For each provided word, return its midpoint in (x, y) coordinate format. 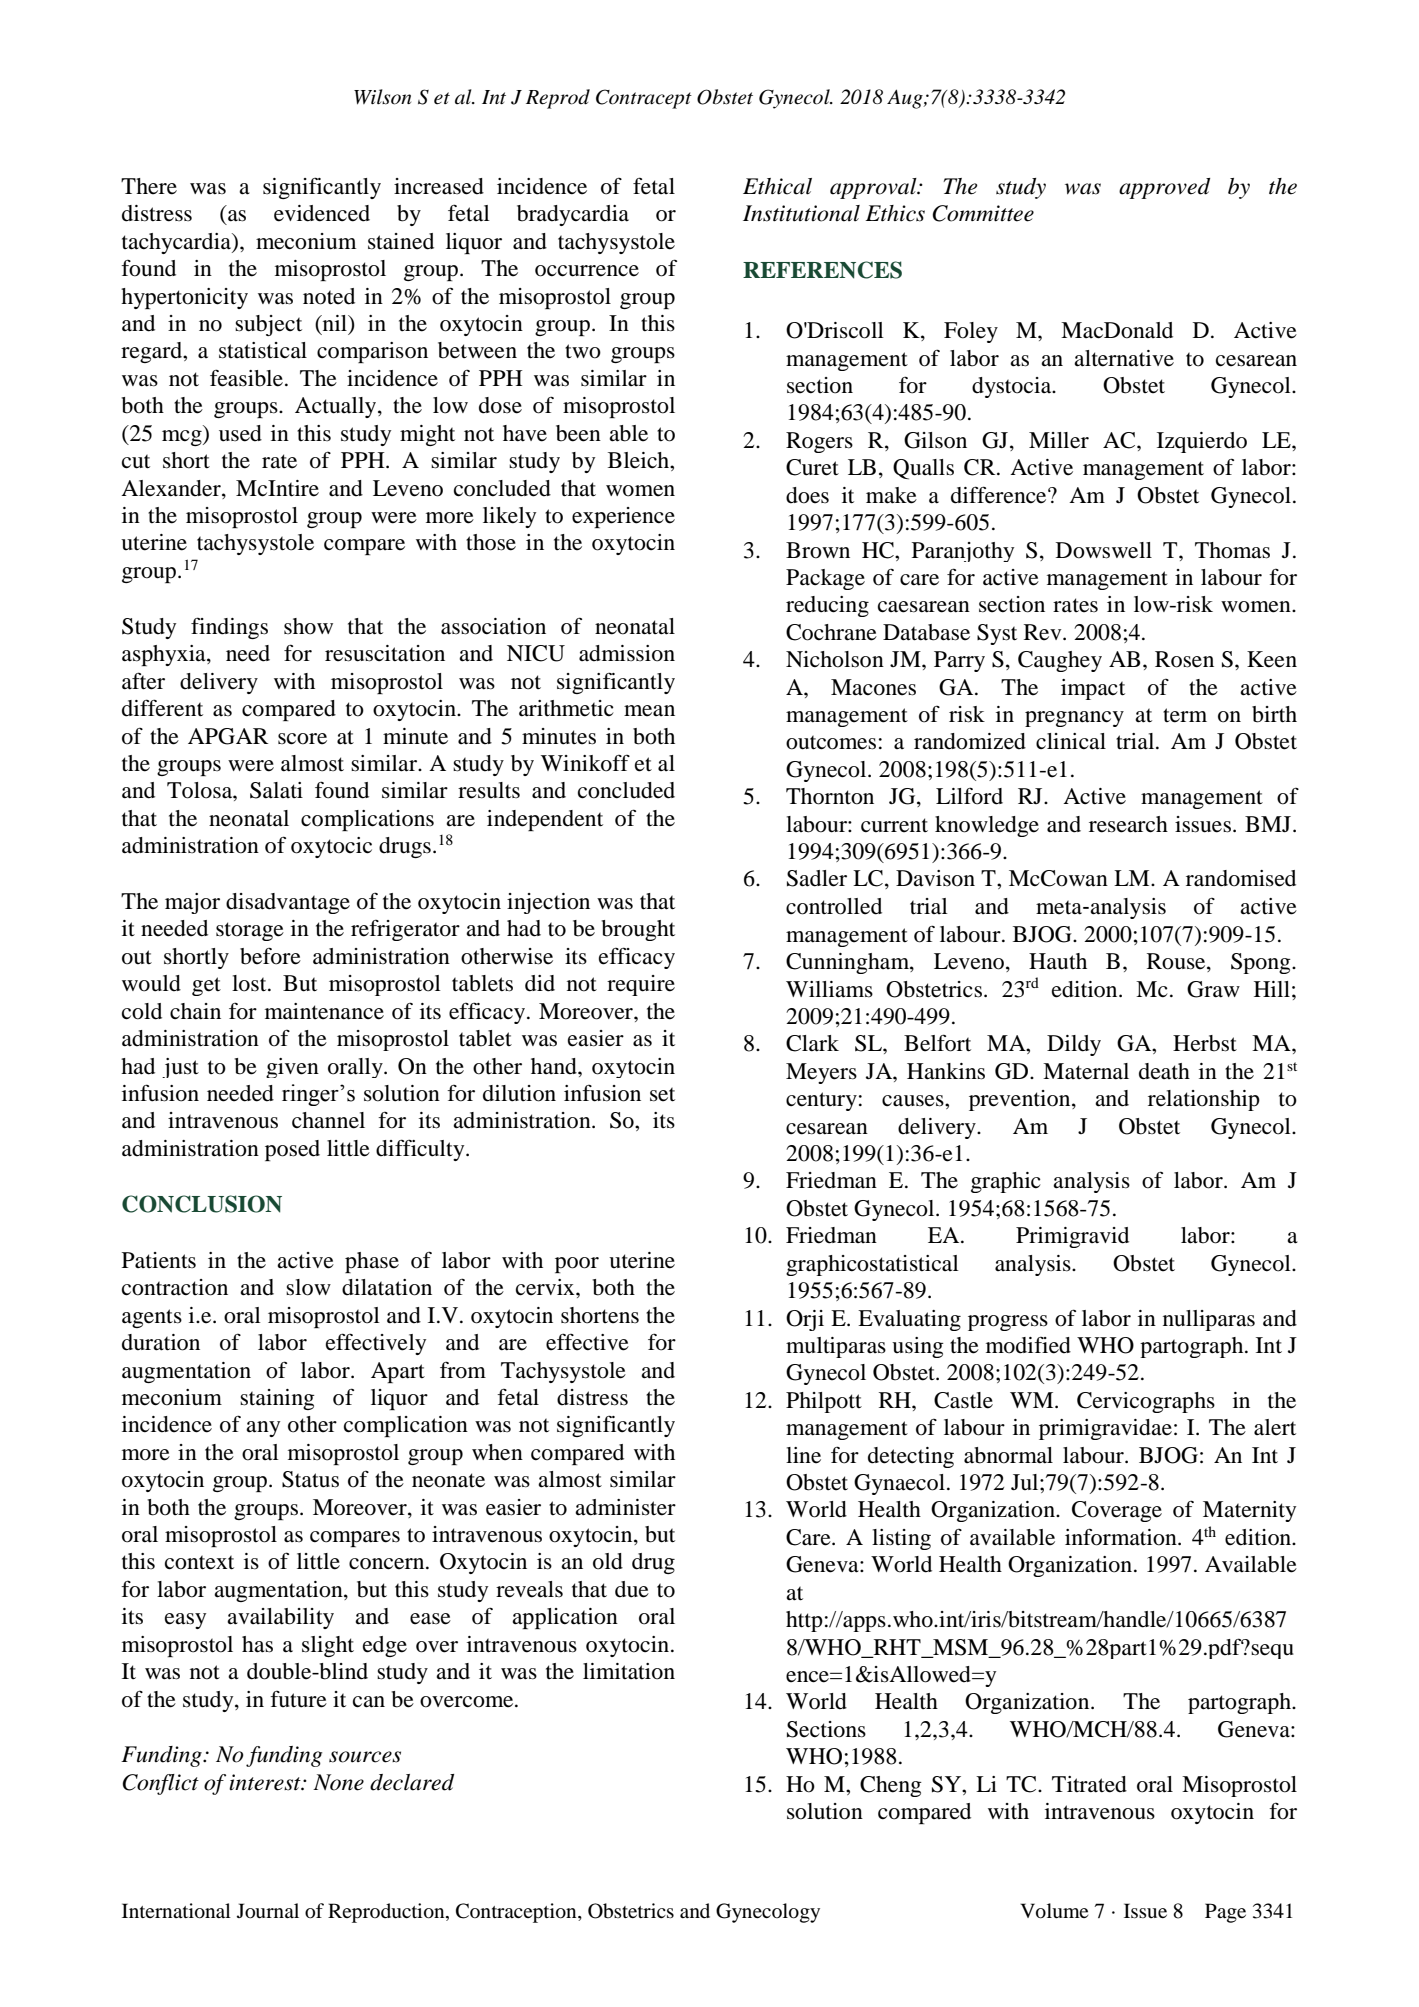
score (302, 739)
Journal (268, 1911)
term (1185, 715)
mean (649, 711)
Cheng (891, 1786)
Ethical (777, 186)
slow (308, 1287)
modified (1028, 1345)
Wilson (382, 97)
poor (577, 1265)
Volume (1054, 1911)
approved (1164, 188)
